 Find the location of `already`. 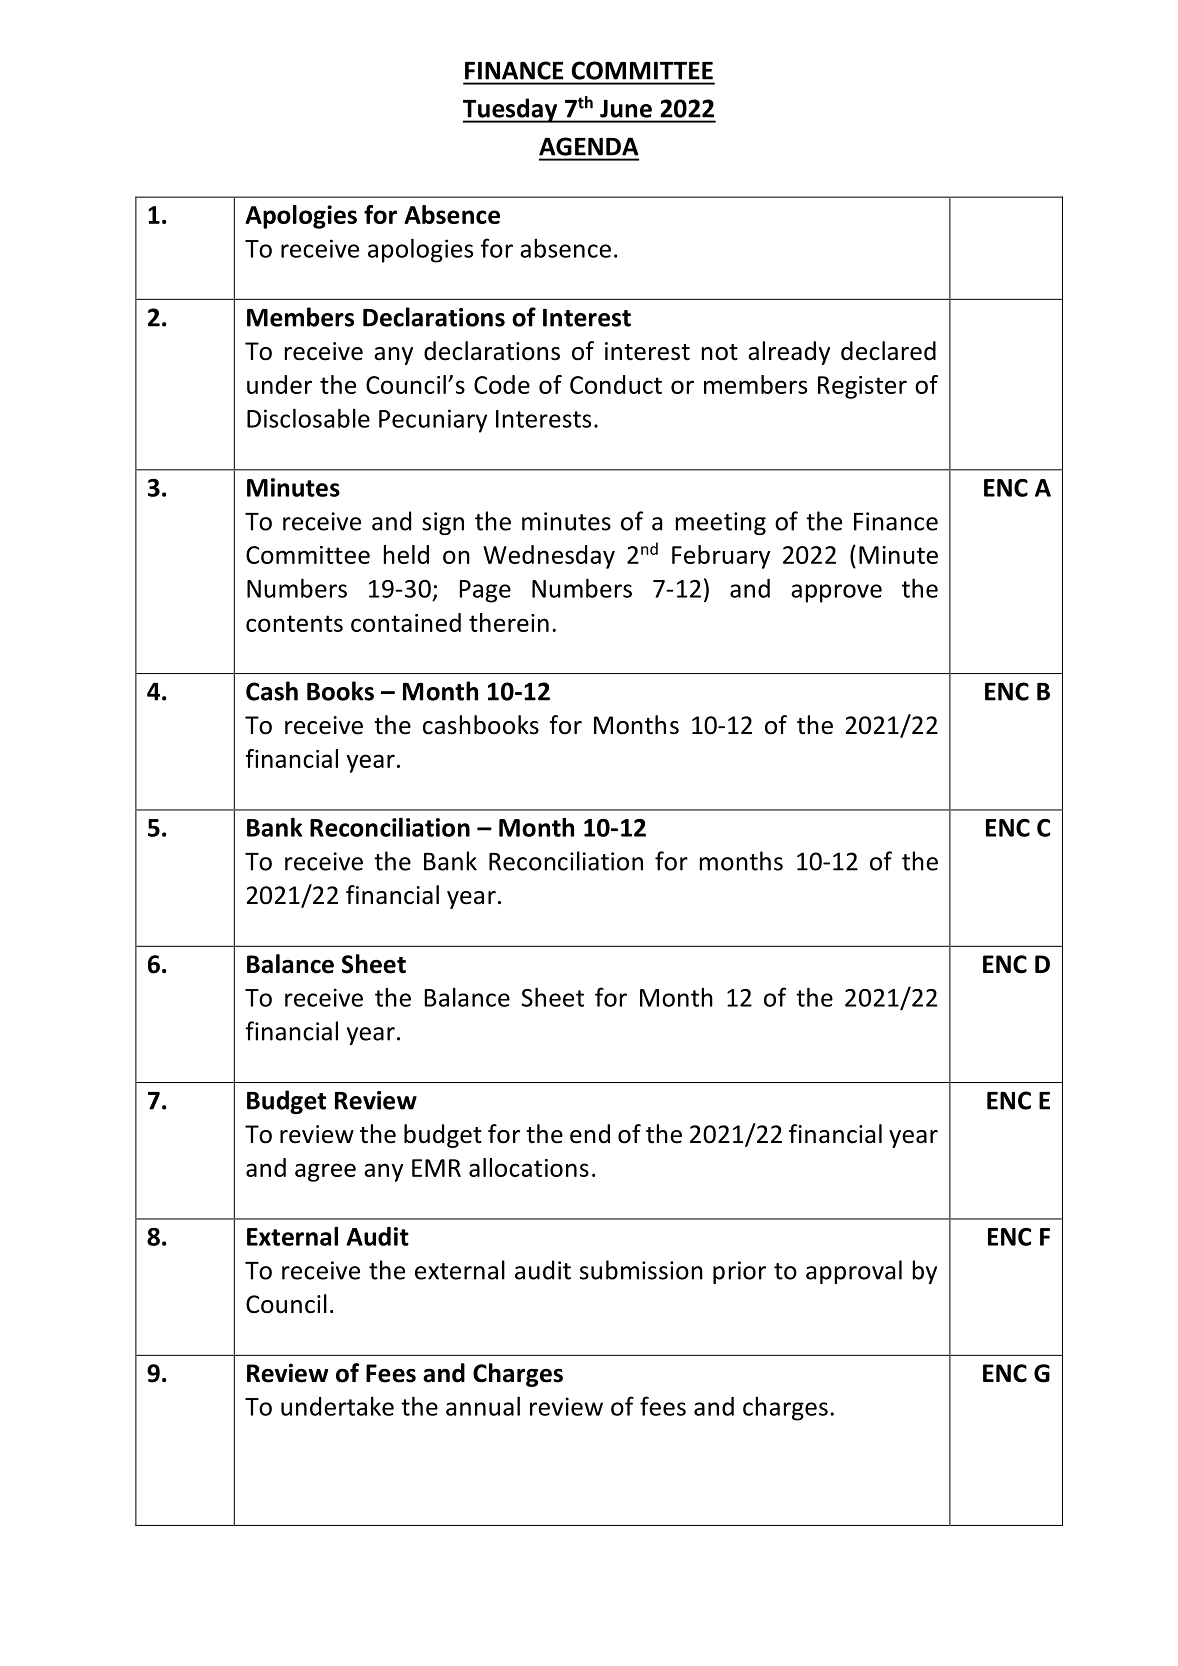

already is located at coordinates (789, 353).
